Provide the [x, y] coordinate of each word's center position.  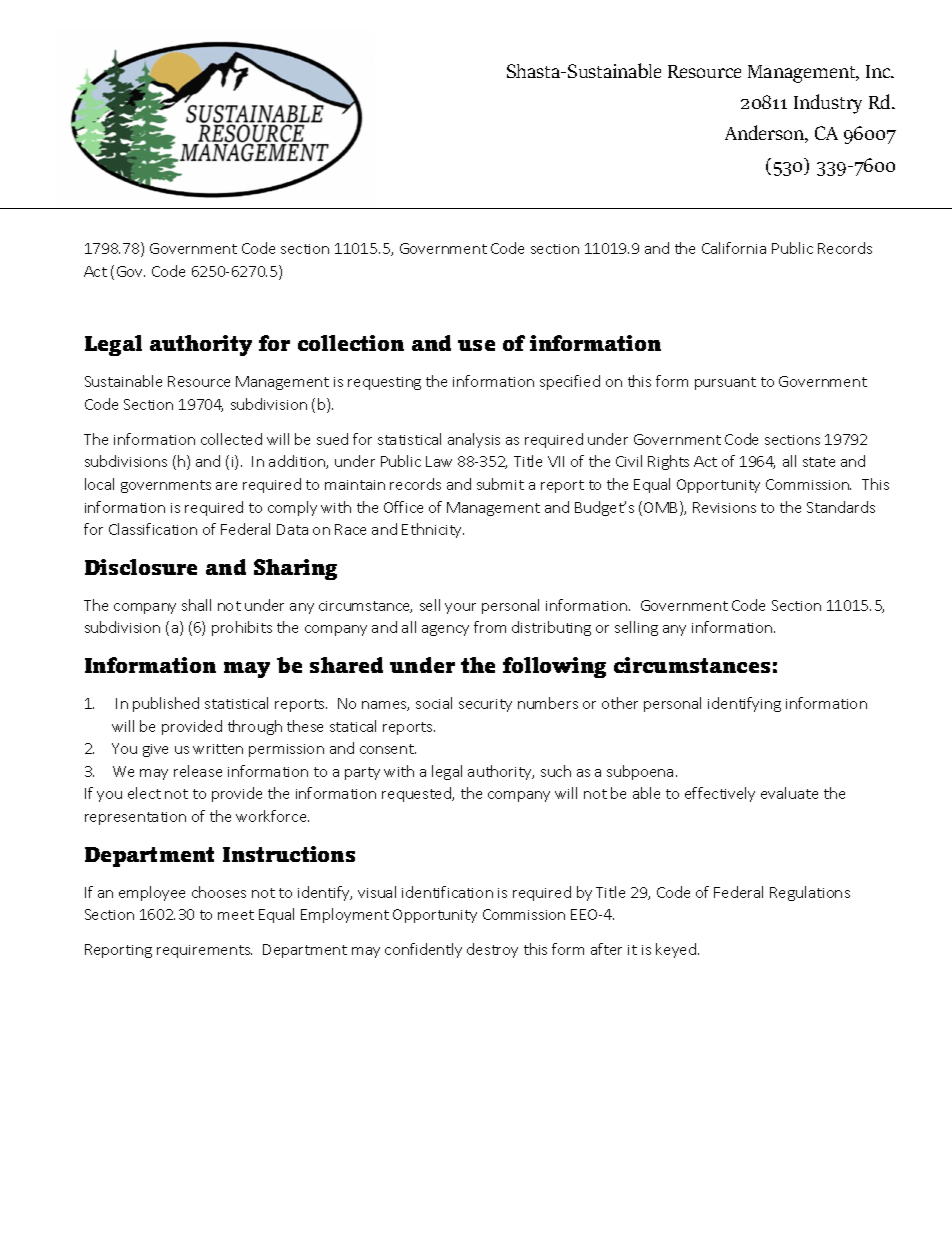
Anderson [766, 134]
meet [236, 915]
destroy [492, 950]
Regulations [810, 893]
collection [351, 343]
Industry [828, 104]
